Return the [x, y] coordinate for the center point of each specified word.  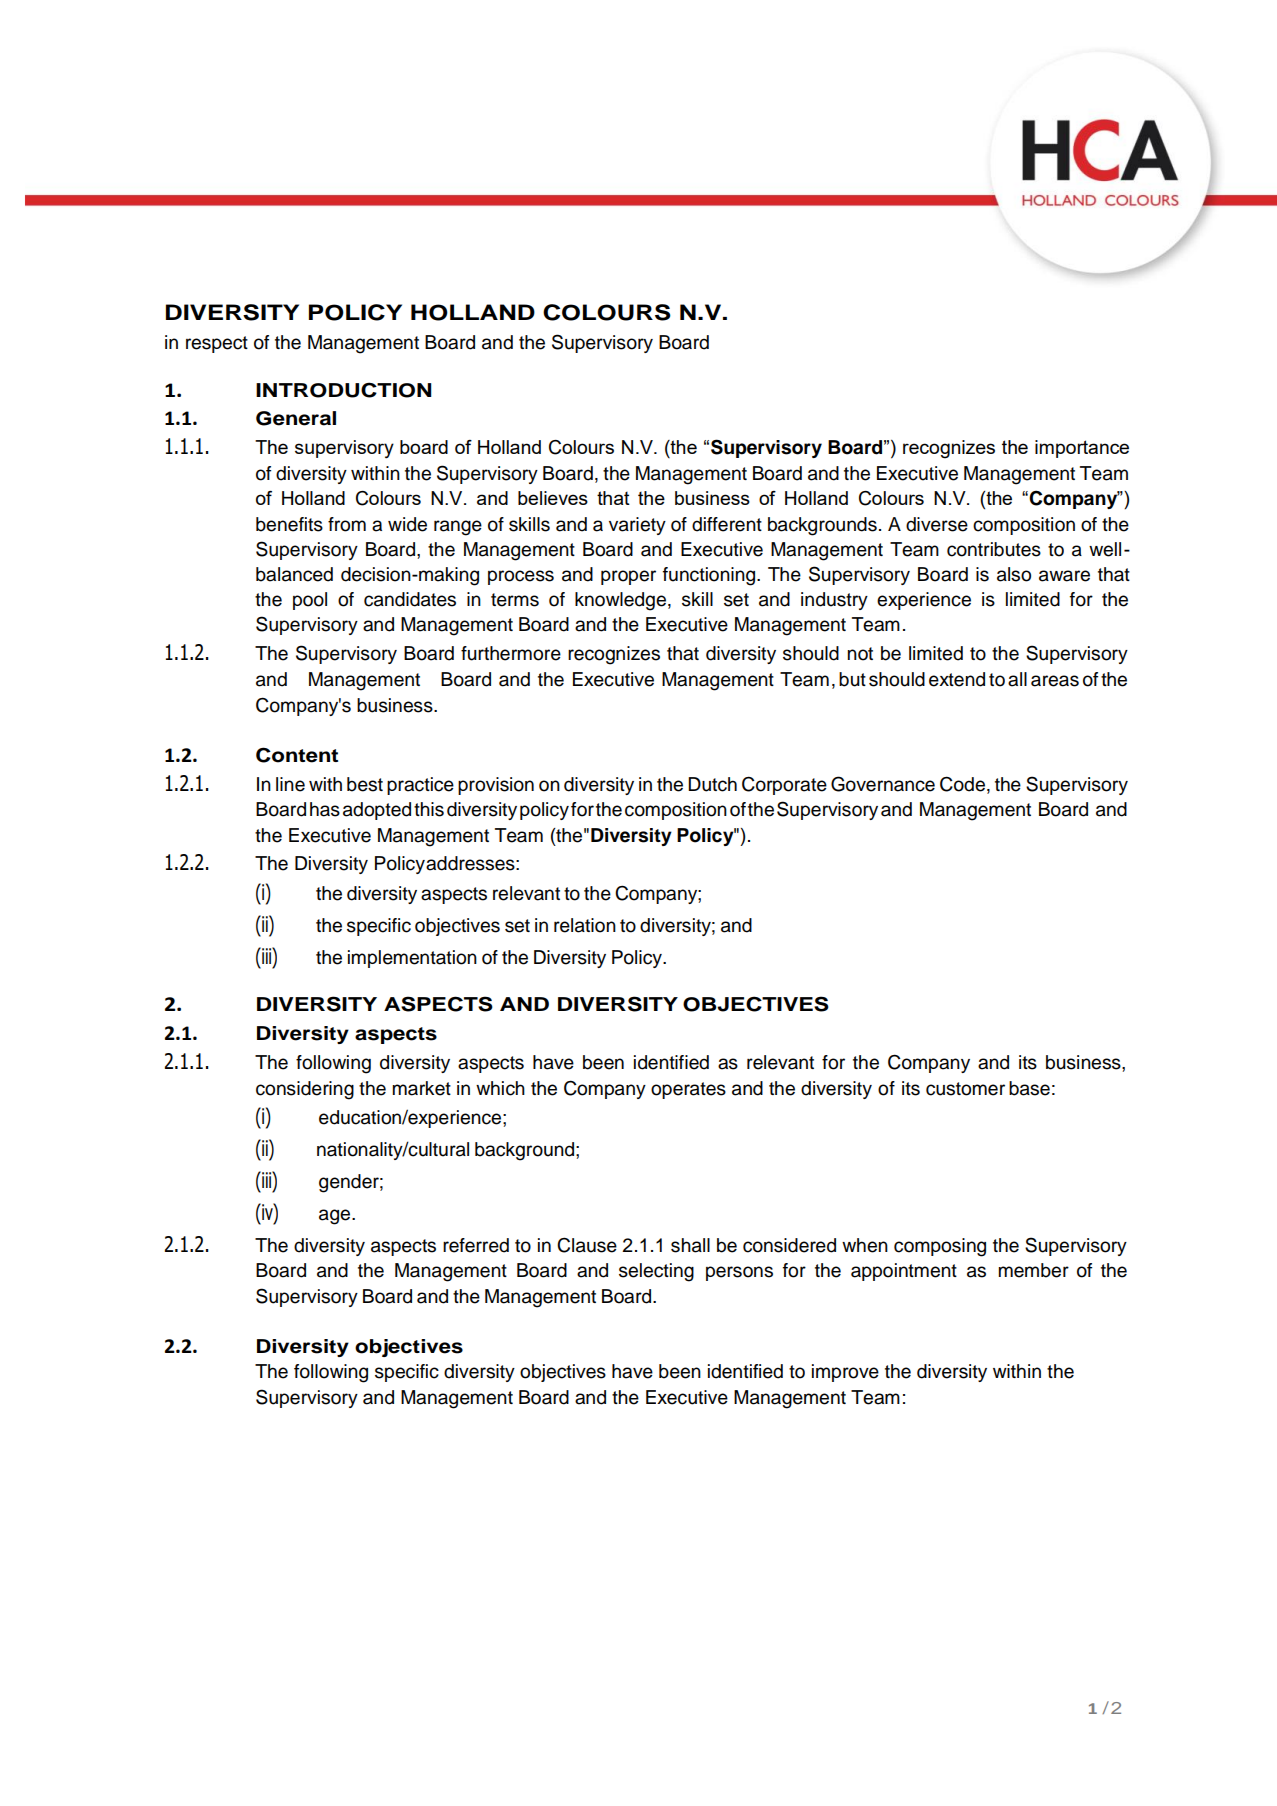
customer [965, 1089]
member [1033, 1270]
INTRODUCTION [344, 390]
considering [305, 1090]
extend [957, 679]
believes [553, 498]
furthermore [511, 653]
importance [1082, 449]
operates [688, 1090]
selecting [656, 1272]
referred [476, 1245]
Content [297, 755]
